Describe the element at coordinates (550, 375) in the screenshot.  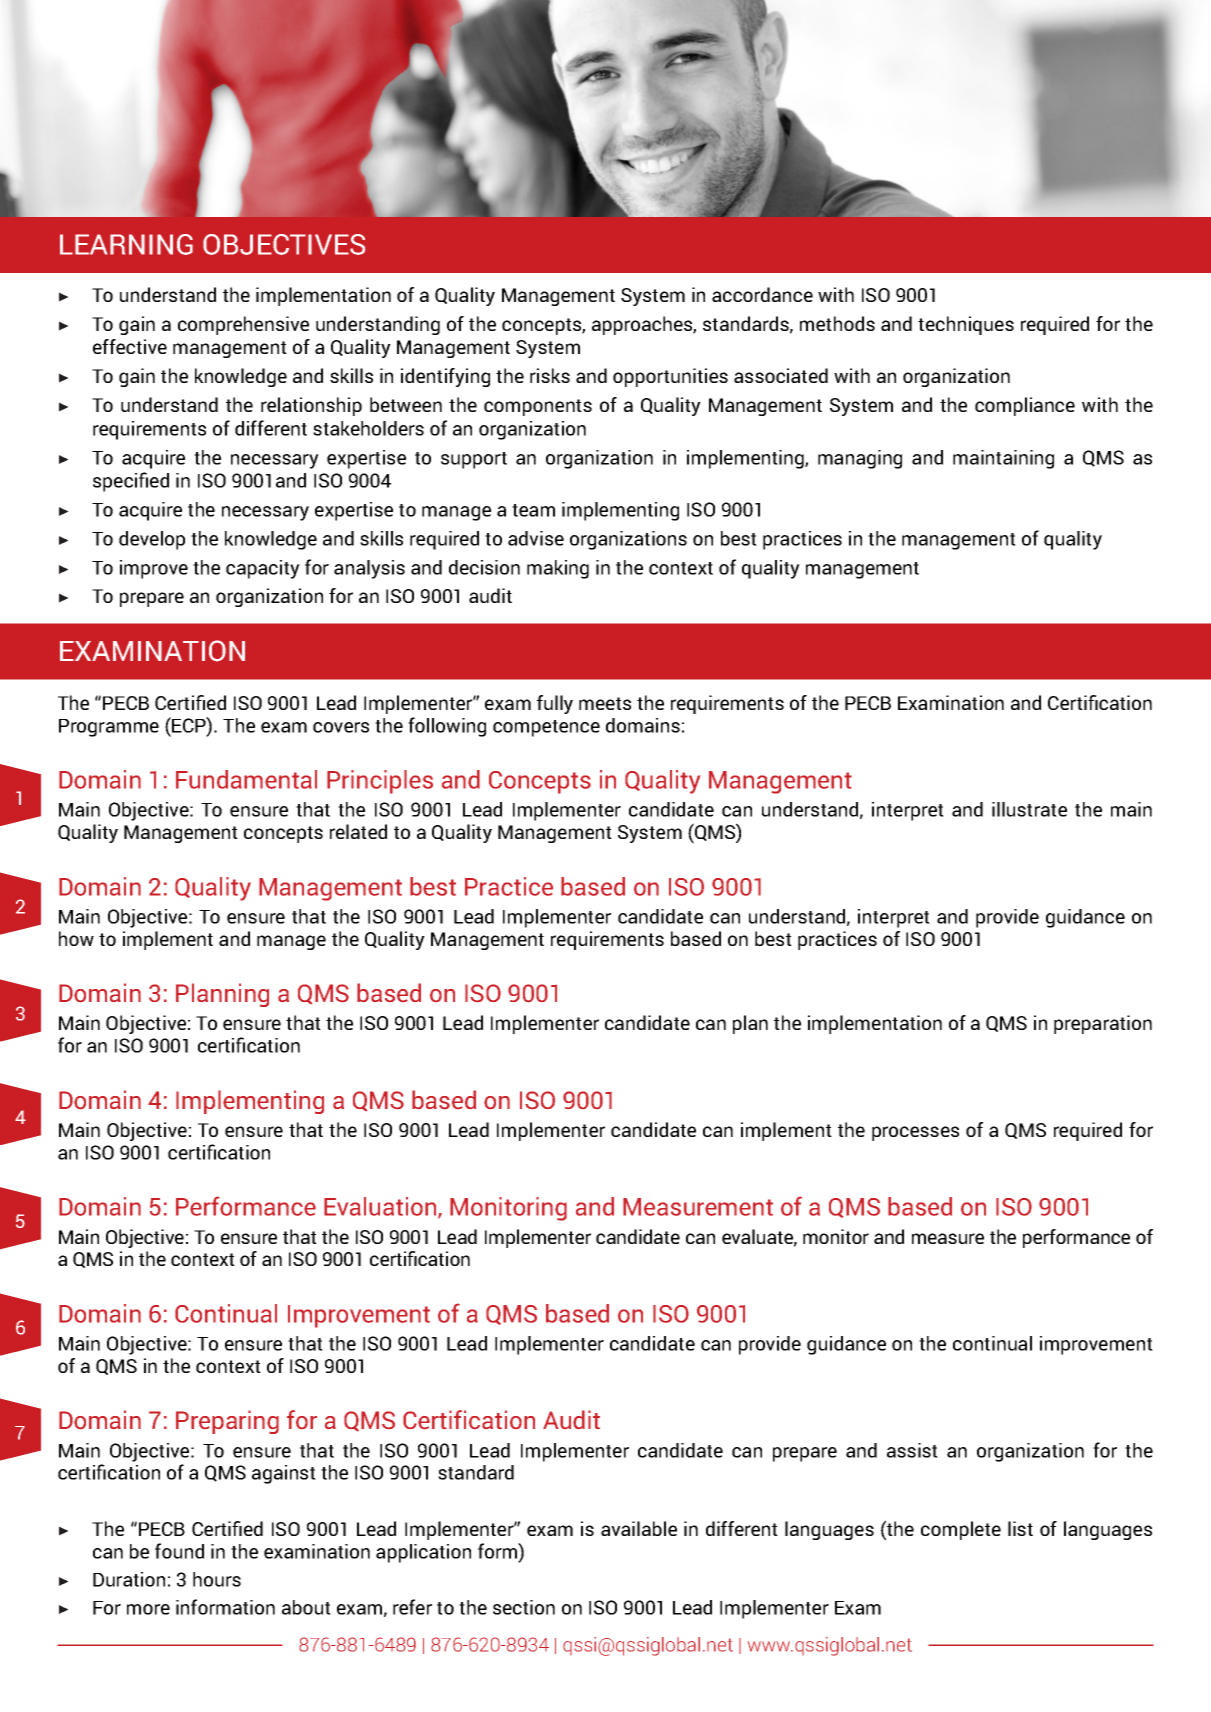
I see `risks` at that location.
